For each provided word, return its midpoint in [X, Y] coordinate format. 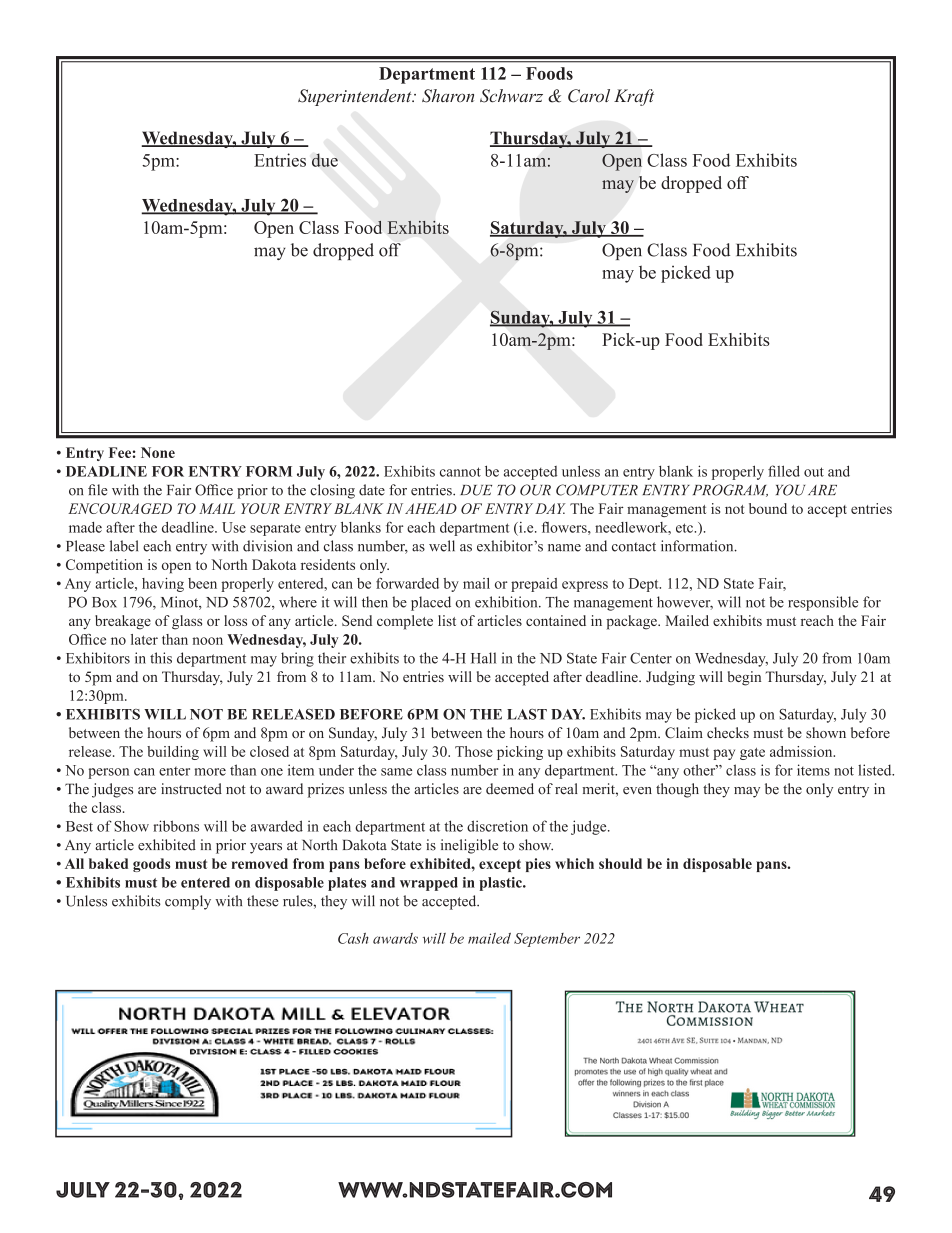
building [173, 753]
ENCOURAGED [120, 508]
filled [784, 471]
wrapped [429, 884]
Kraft [634, 97]
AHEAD [431, 508]
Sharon [448, 96]
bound [768, 508]
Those [474, 751]
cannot [460, 472]
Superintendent [356, 97]
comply [188, 902]
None [158, 452]
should [620, 863]
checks [728, 732]
